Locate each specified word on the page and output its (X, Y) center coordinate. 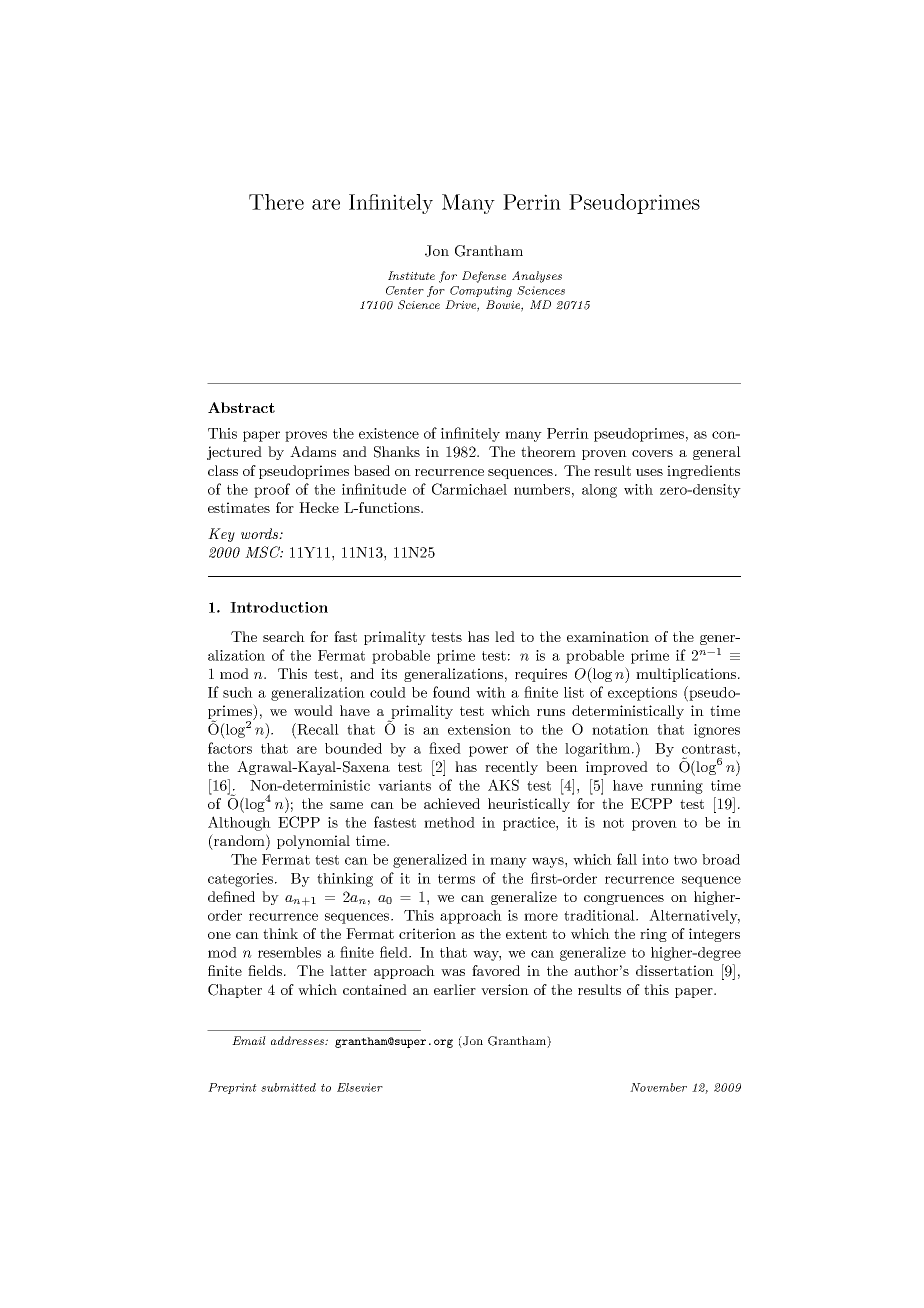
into (655, 859)
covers (652, 453)
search (284, 636)
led (505, 636)
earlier (455, 989)
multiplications (687, 675)
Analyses (537, 277)
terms (456, 879)
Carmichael (469, 489)
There (276, 202)
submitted (288, 1087)
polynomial (313, 842)
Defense (484, 277)
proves (306, 436)
